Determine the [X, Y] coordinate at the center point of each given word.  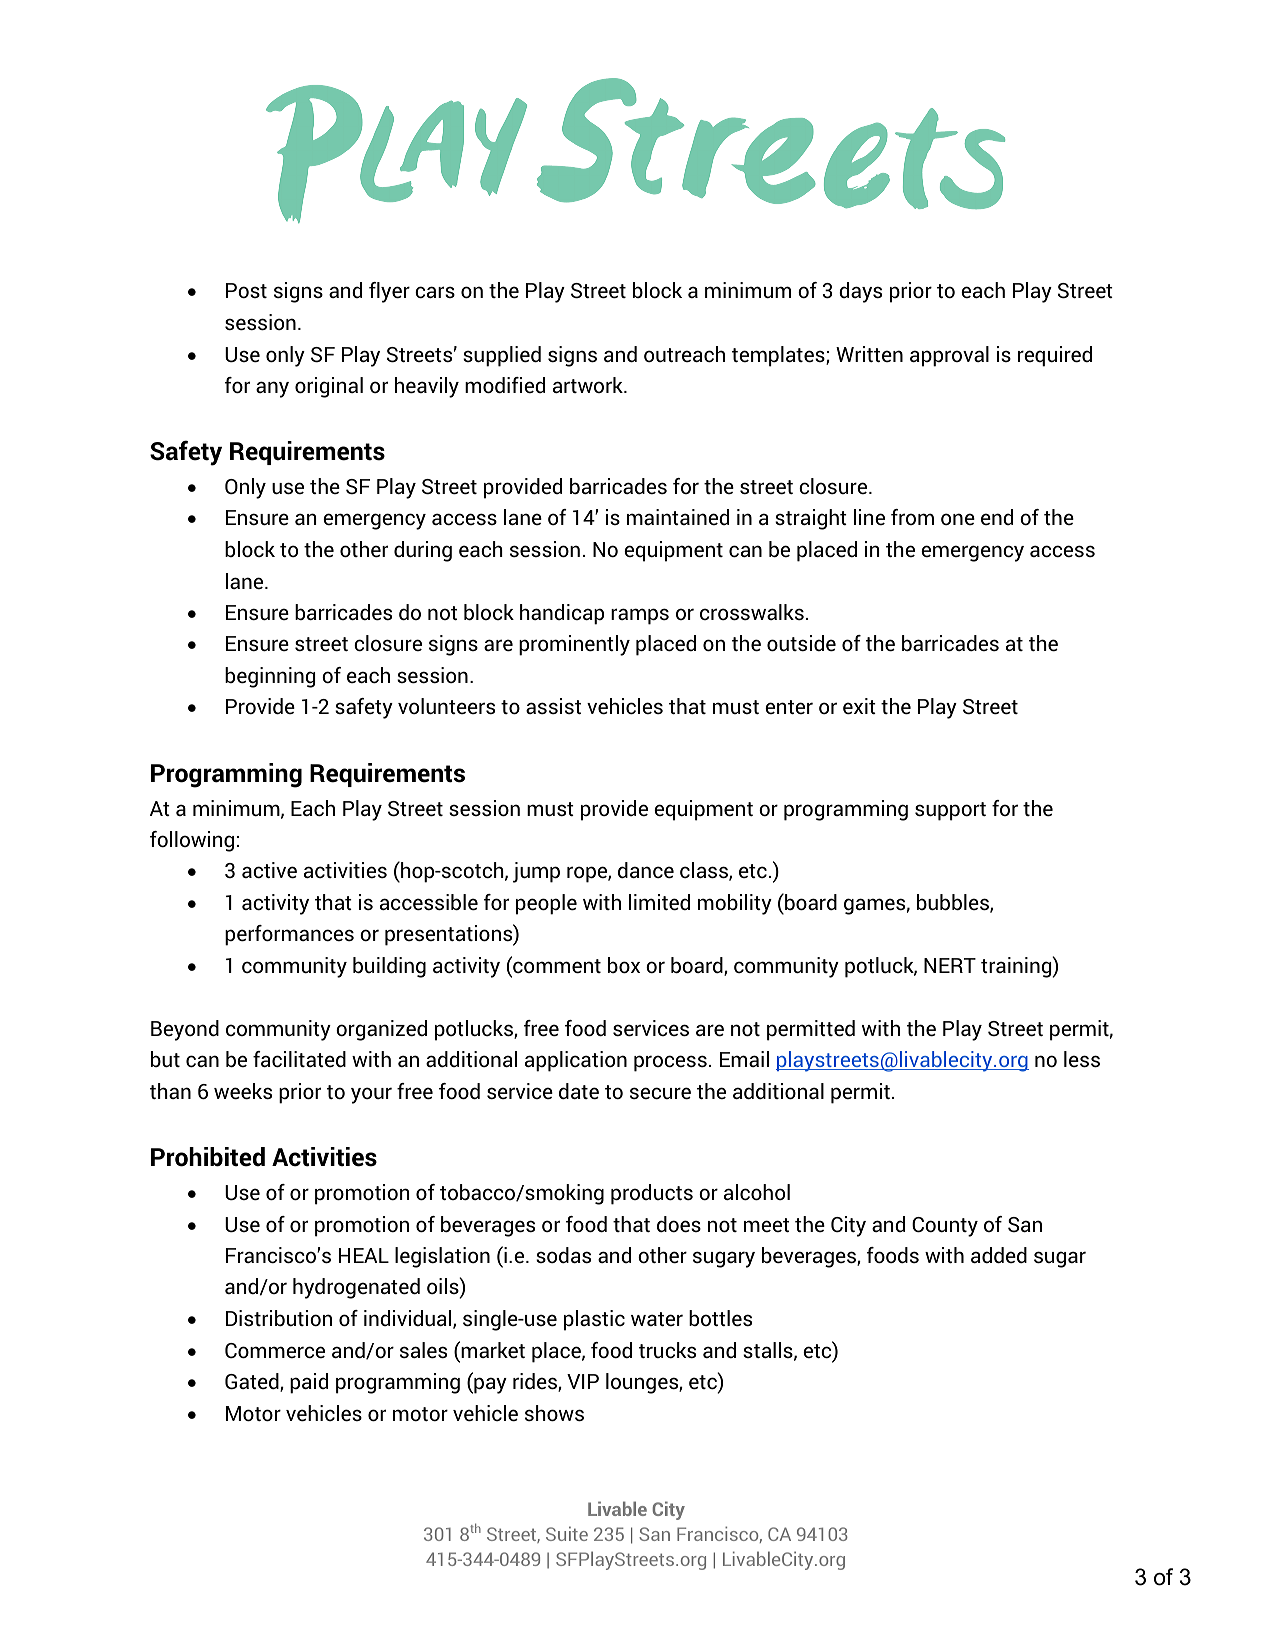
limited [659, 902]
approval [949, 356]
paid [309, 1383]
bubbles [954, 903]
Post [246, 291]
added [999, 1255]
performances [289, 935]
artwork [589, 385]
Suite [567, 1533]
